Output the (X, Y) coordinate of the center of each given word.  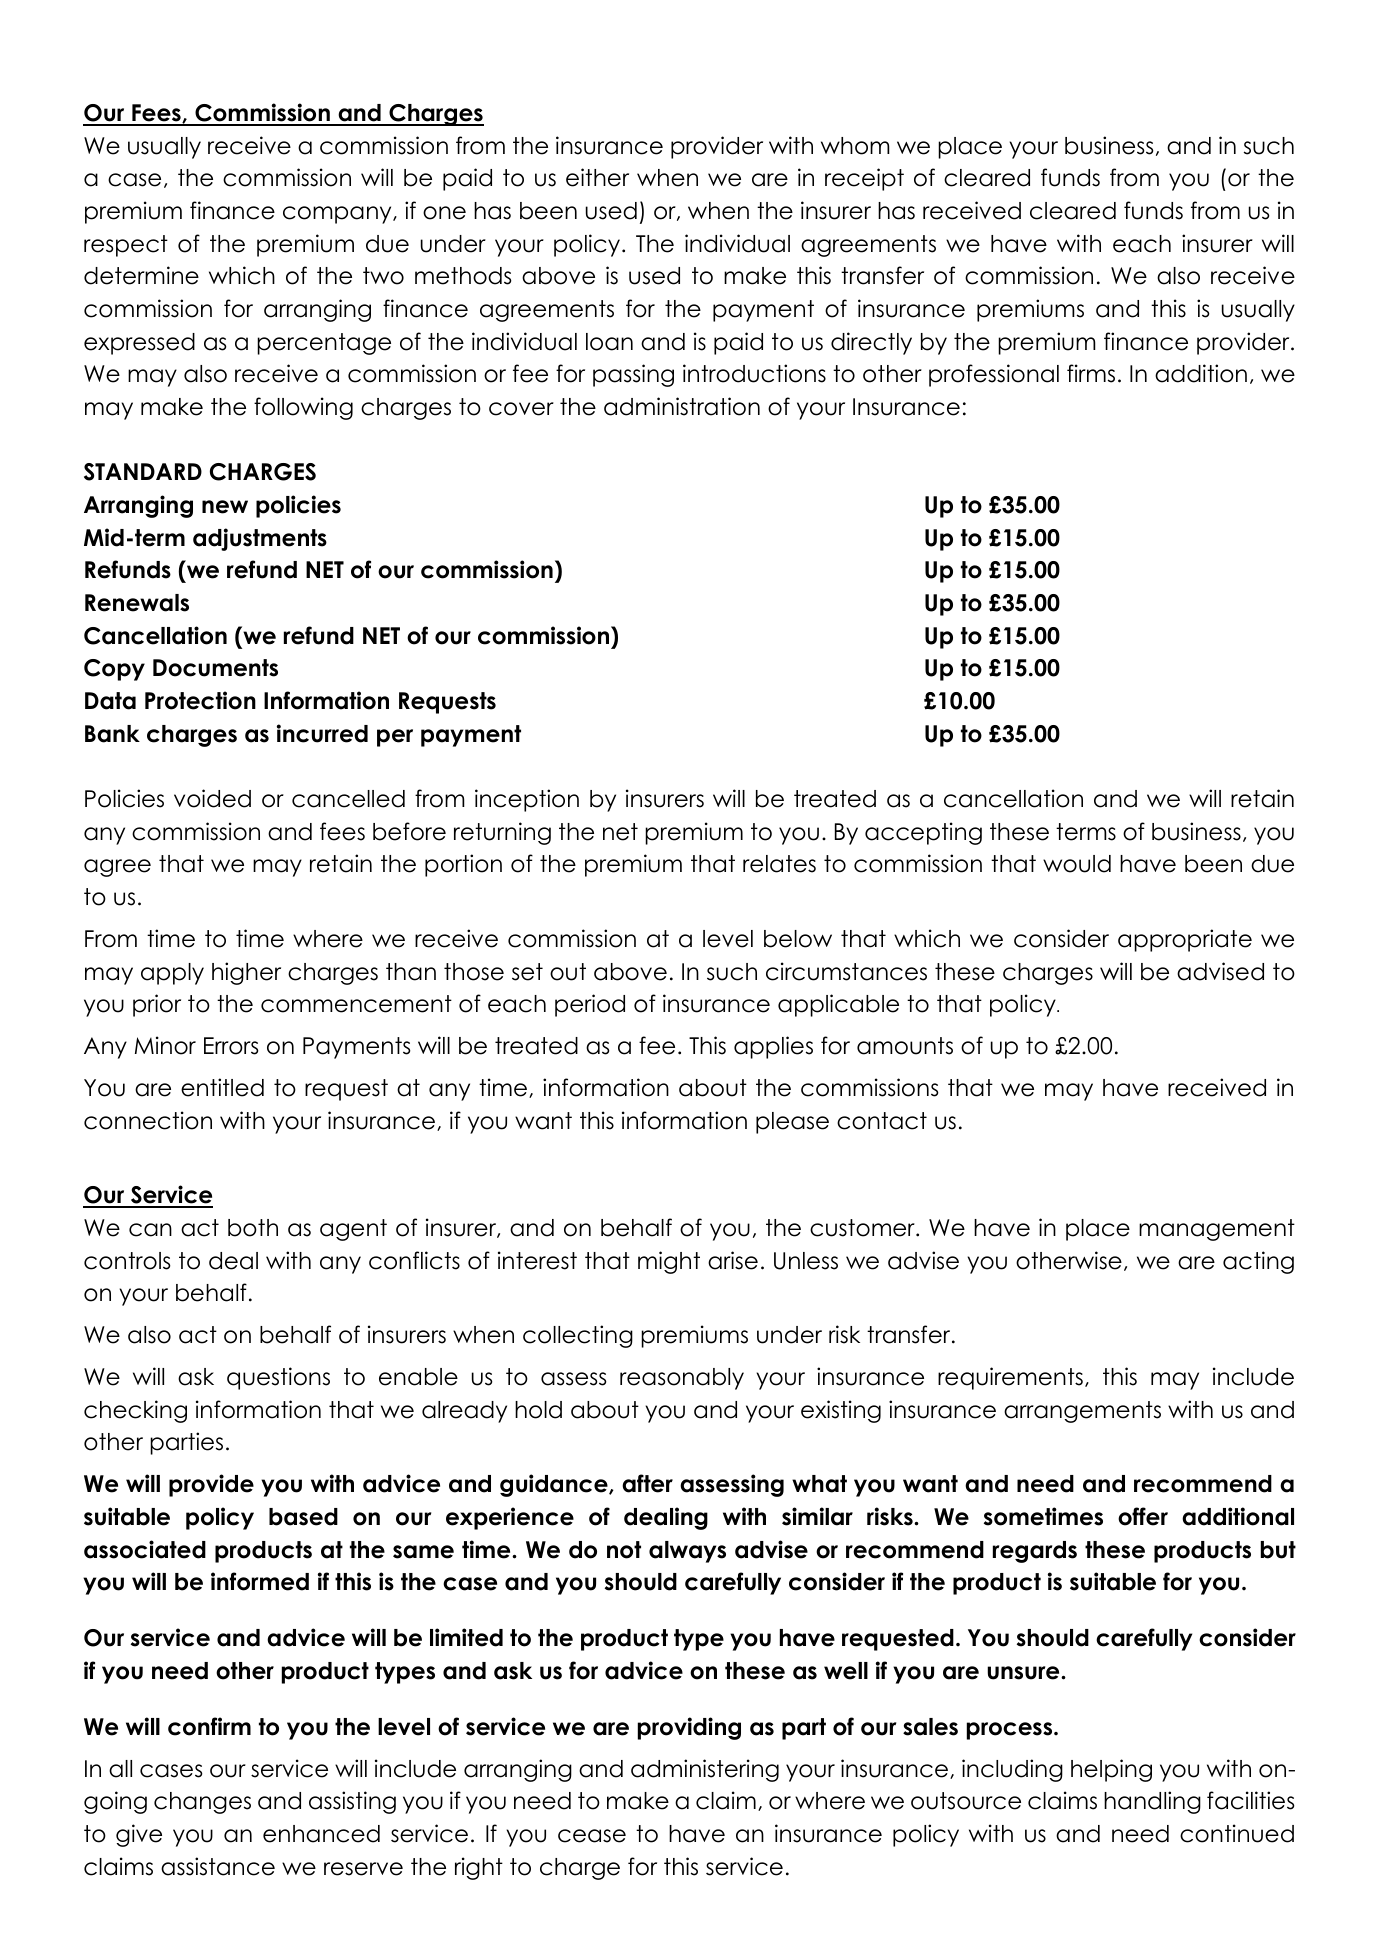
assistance (218, 1866)
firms (1091, 373)
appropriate (1185, 940)
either (597, 177)
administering (705, 1770)
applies (773, 1047)
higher (246, 973)
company (338, 215)
